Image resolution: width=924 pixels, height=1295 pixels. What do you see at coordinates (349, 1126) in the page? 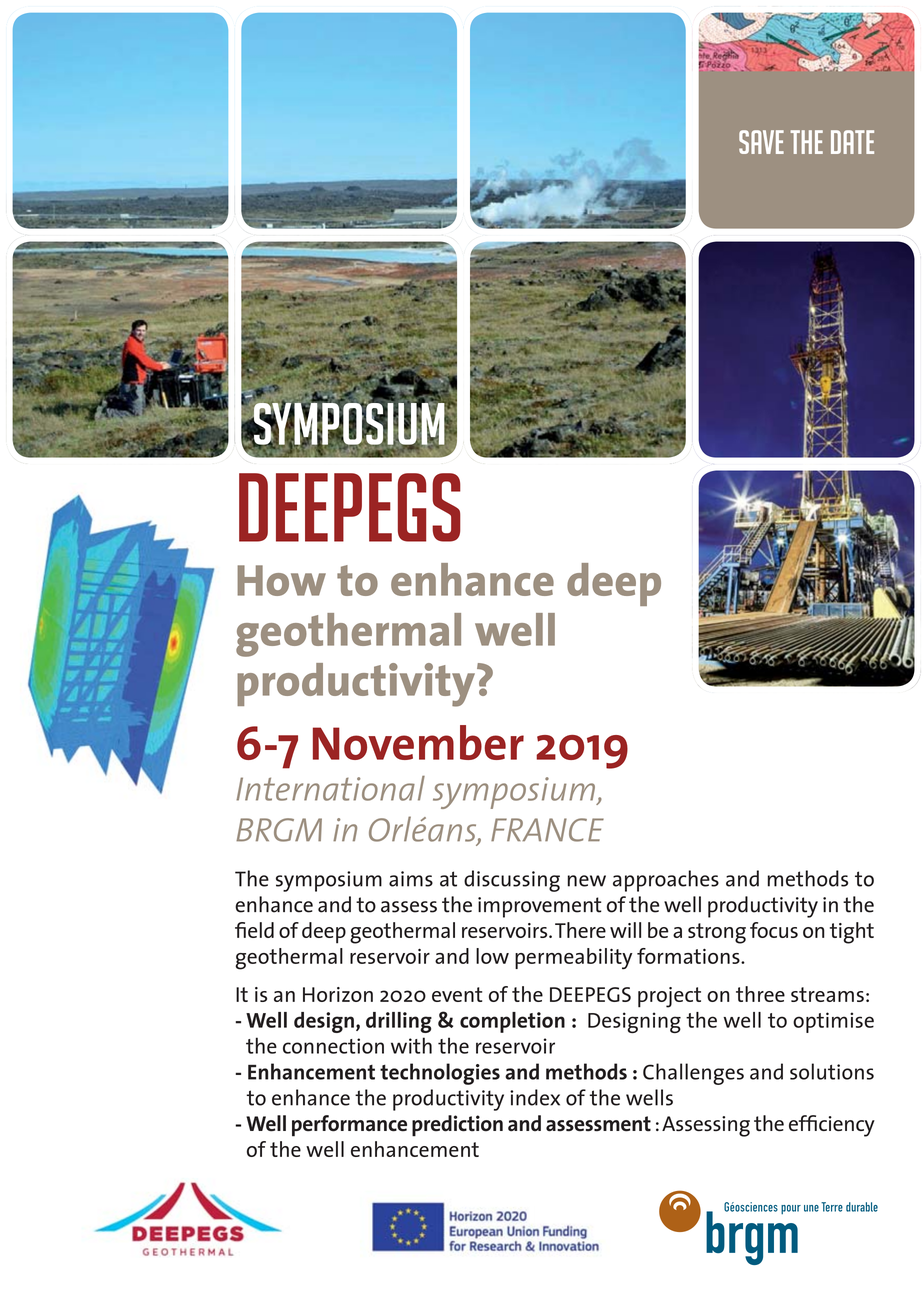
I see `performance` at bounding box center [349, 1126].
